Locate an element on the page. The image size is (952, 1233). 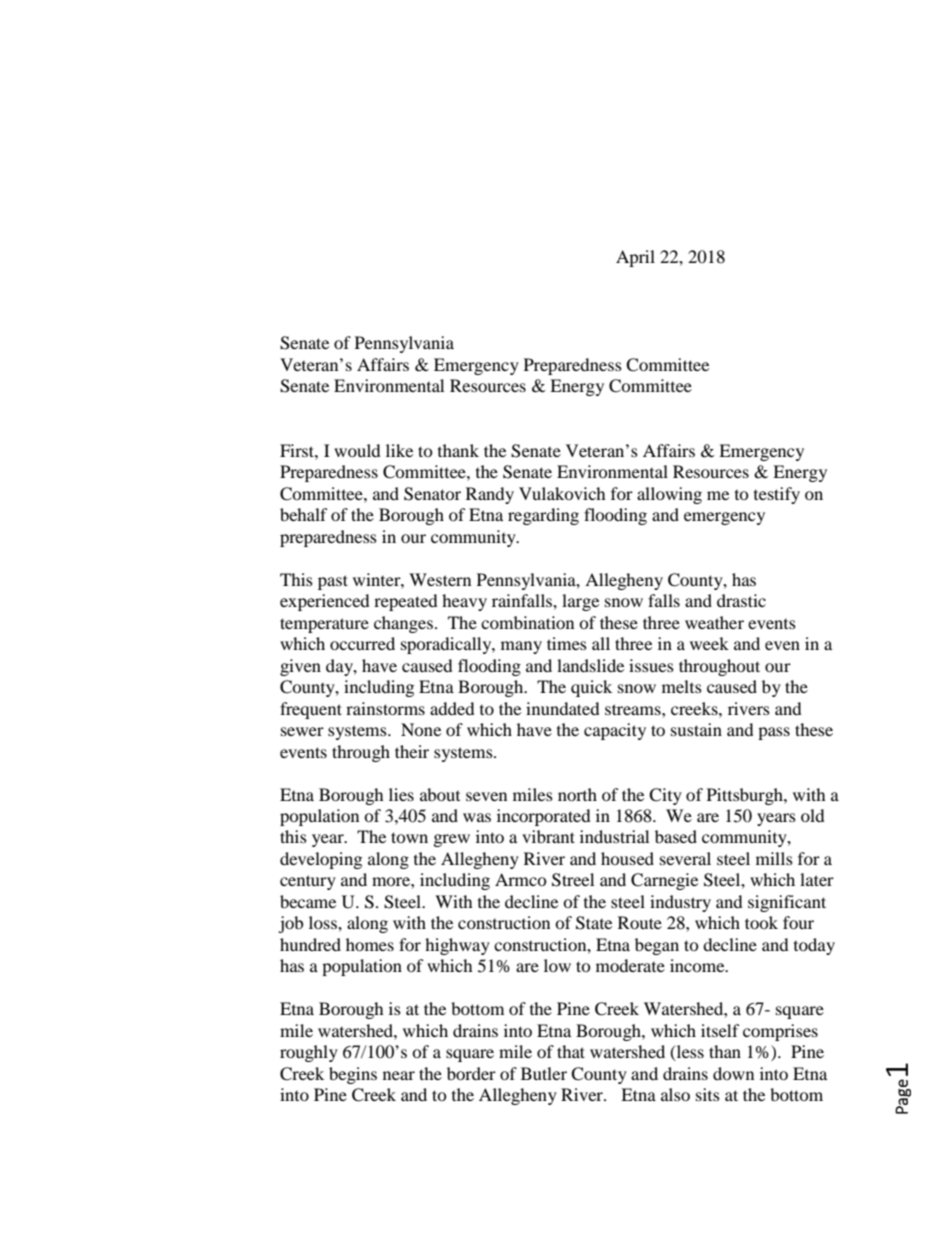
testify is located at coordinates (777, 495).
